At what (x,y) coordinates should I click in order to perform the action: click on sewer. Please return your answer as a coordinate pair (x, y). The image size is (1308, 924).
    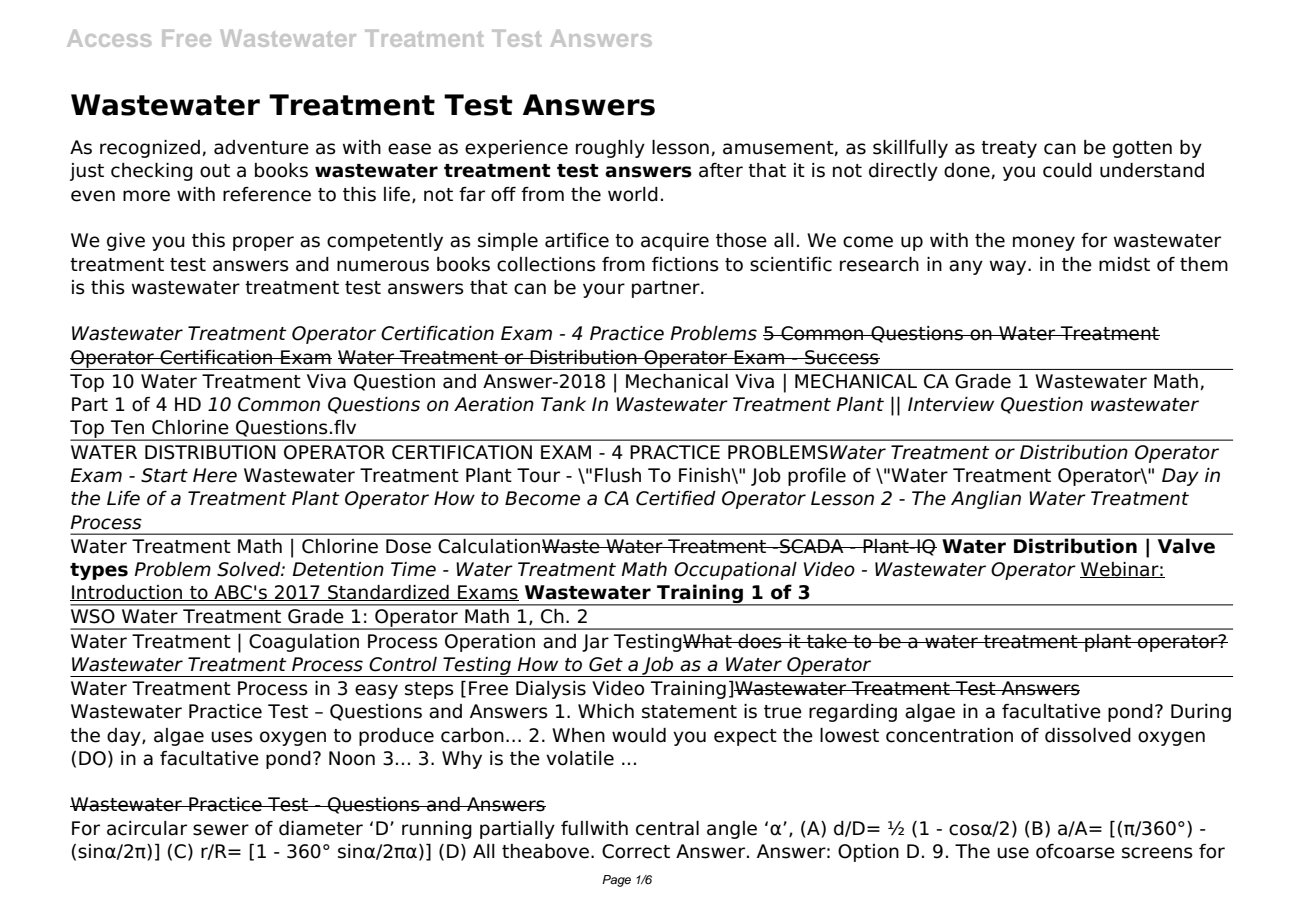
    Looking at the image, I should click on (221, 830).
